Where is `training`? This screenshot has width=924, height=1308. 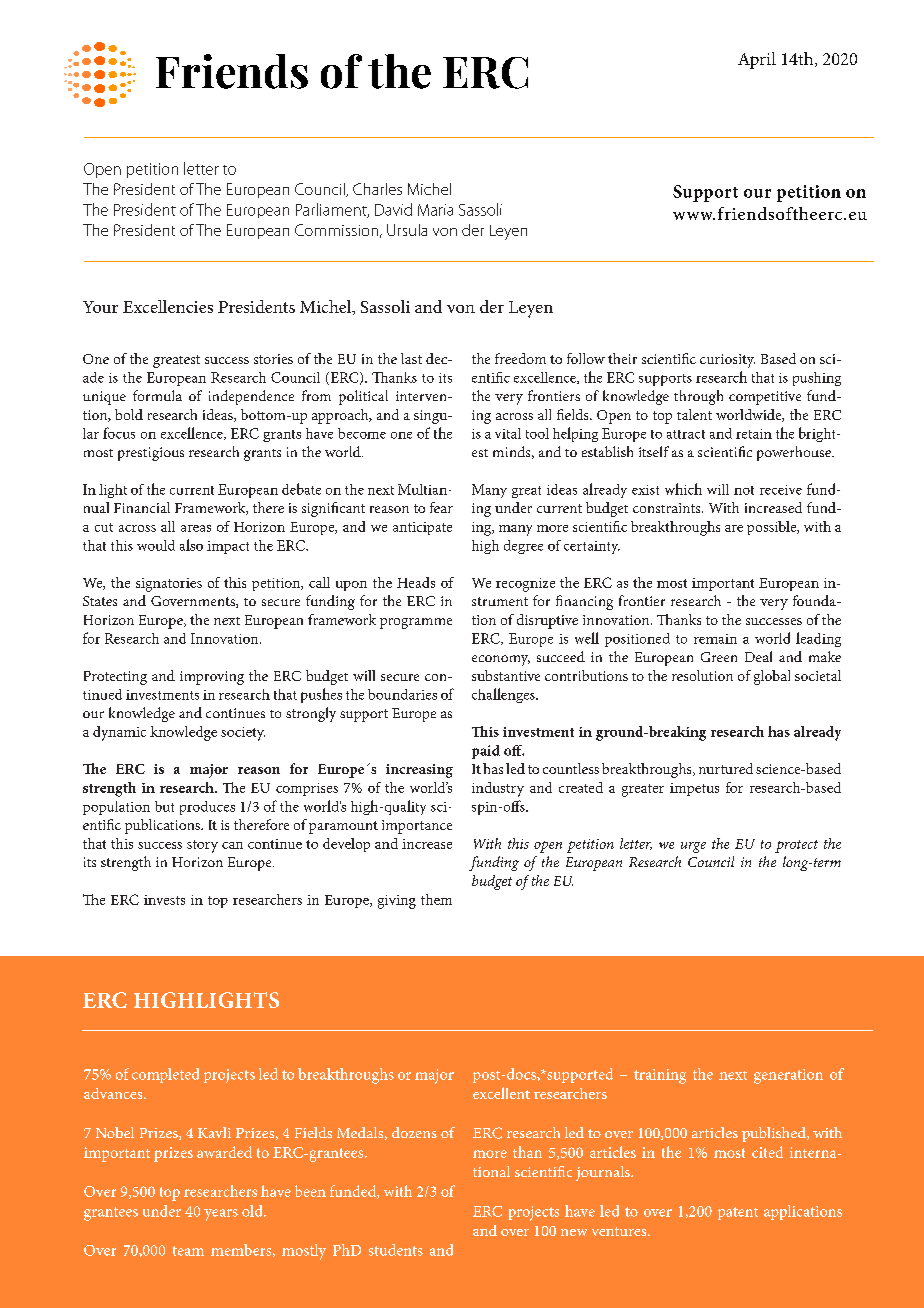 training is located at coordinates (660, 1076).
